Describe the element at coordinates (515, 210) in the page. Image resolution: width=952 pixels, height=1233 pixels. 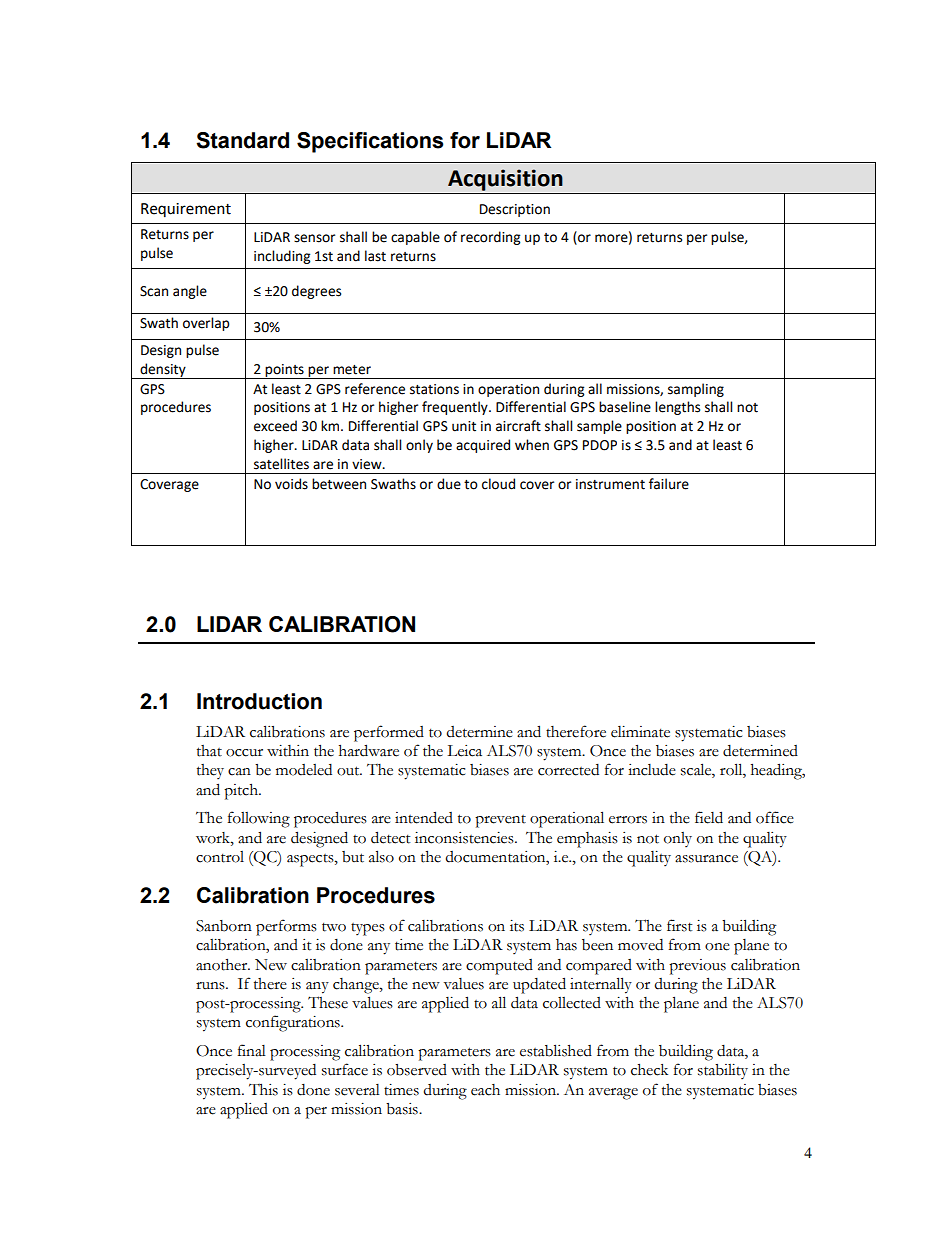
I see `Description` at that location.
